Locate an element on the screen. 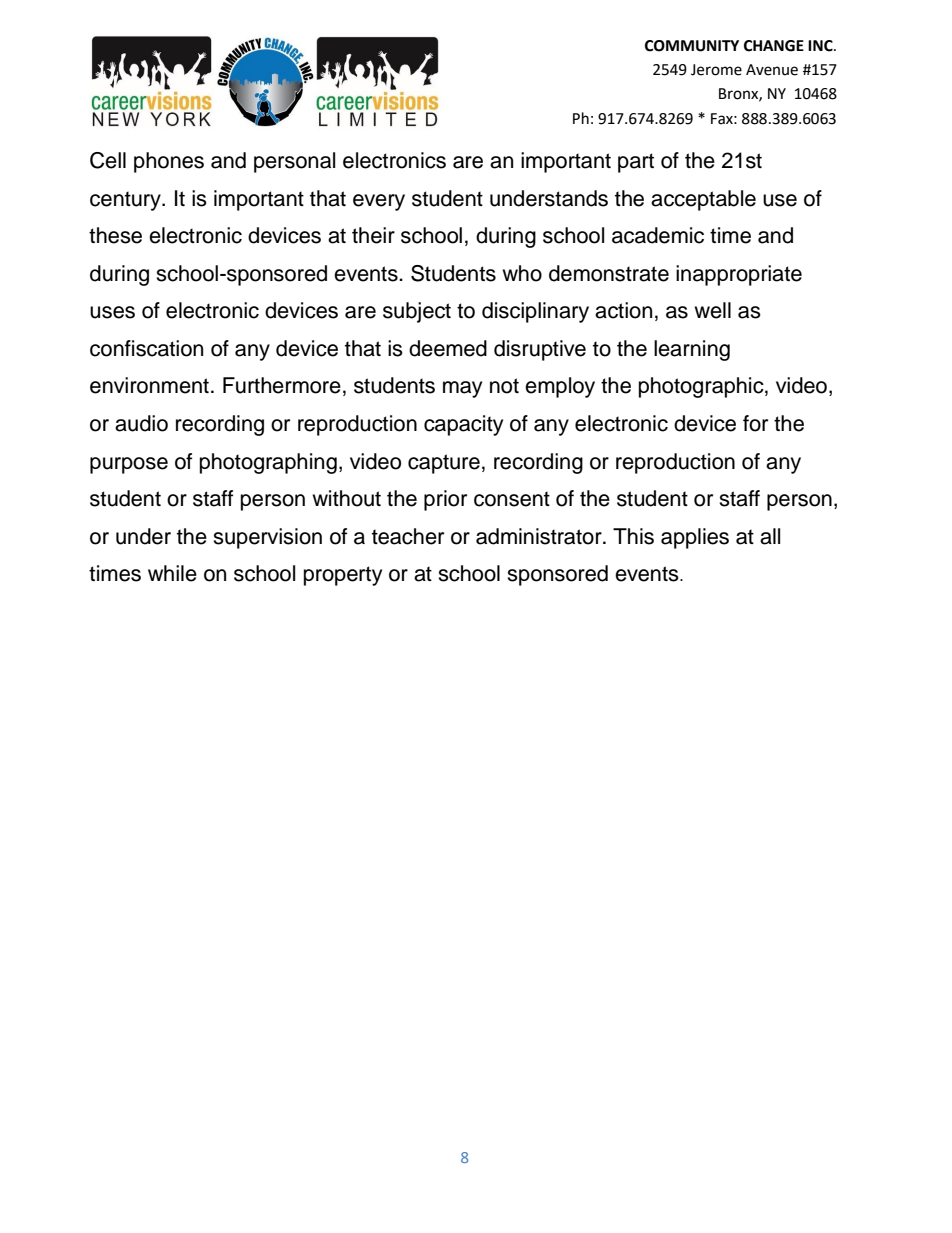 This screenshot has height=1233, width=952. deemed is located at coordinates (448, 348).
